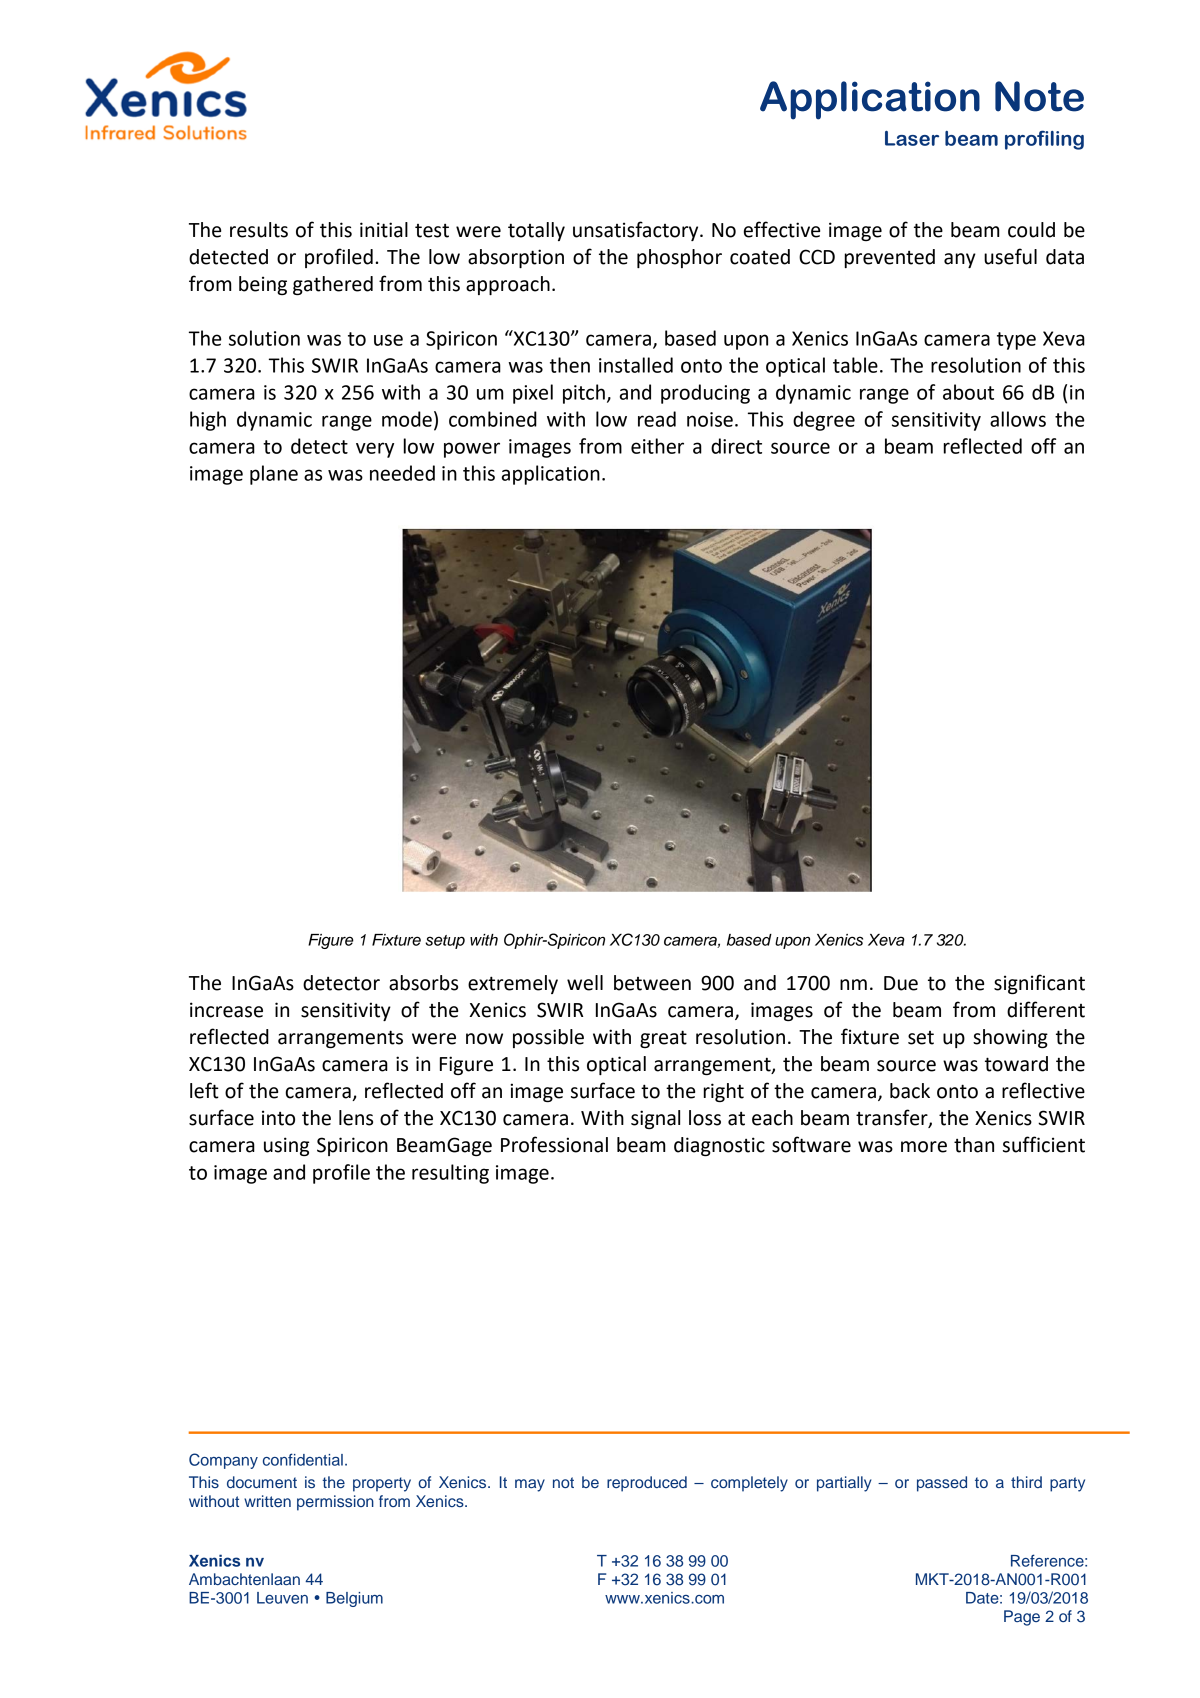 The image size is (1200, 1698). What do you see at coordinates (657, 419) in the image?
I see `read` at bounding box center [657, 419].
